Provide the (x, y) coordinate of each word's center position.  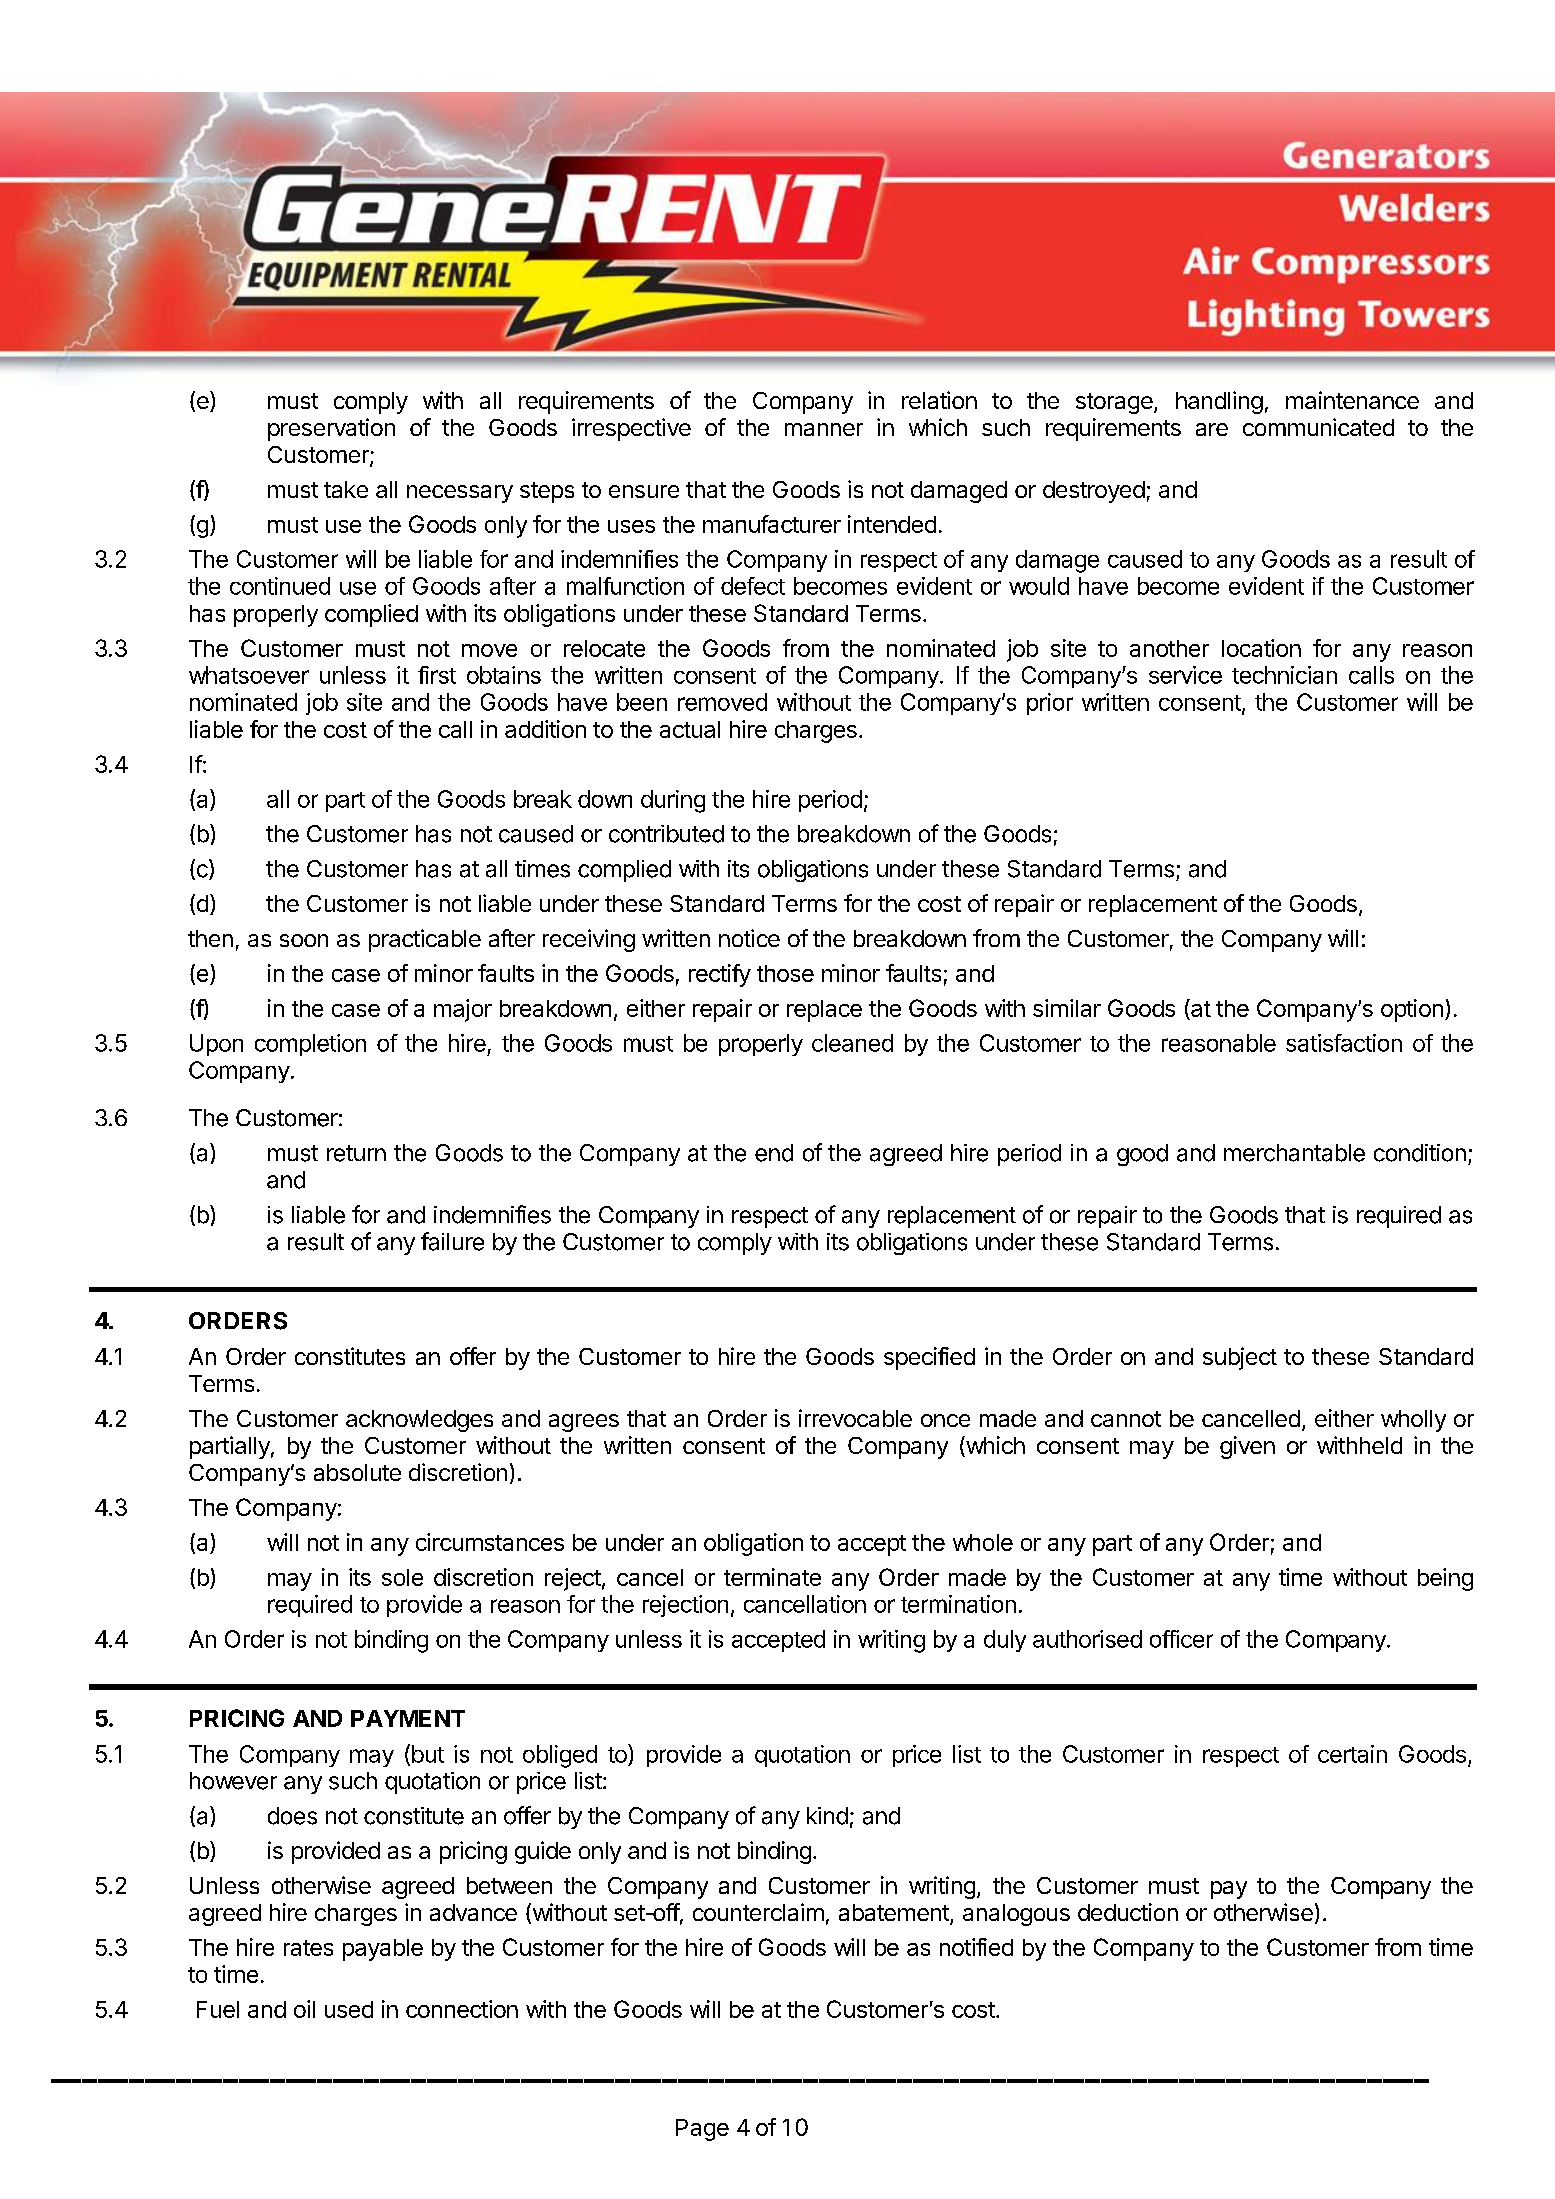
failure (452, 1241)
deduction (1128, 1912)
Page (702, 2130)
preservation (331, 429)
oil (304, 2009)
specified (929, 1358)
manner (824, 429)
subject (1240, 1358)
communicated (1318, 427)
